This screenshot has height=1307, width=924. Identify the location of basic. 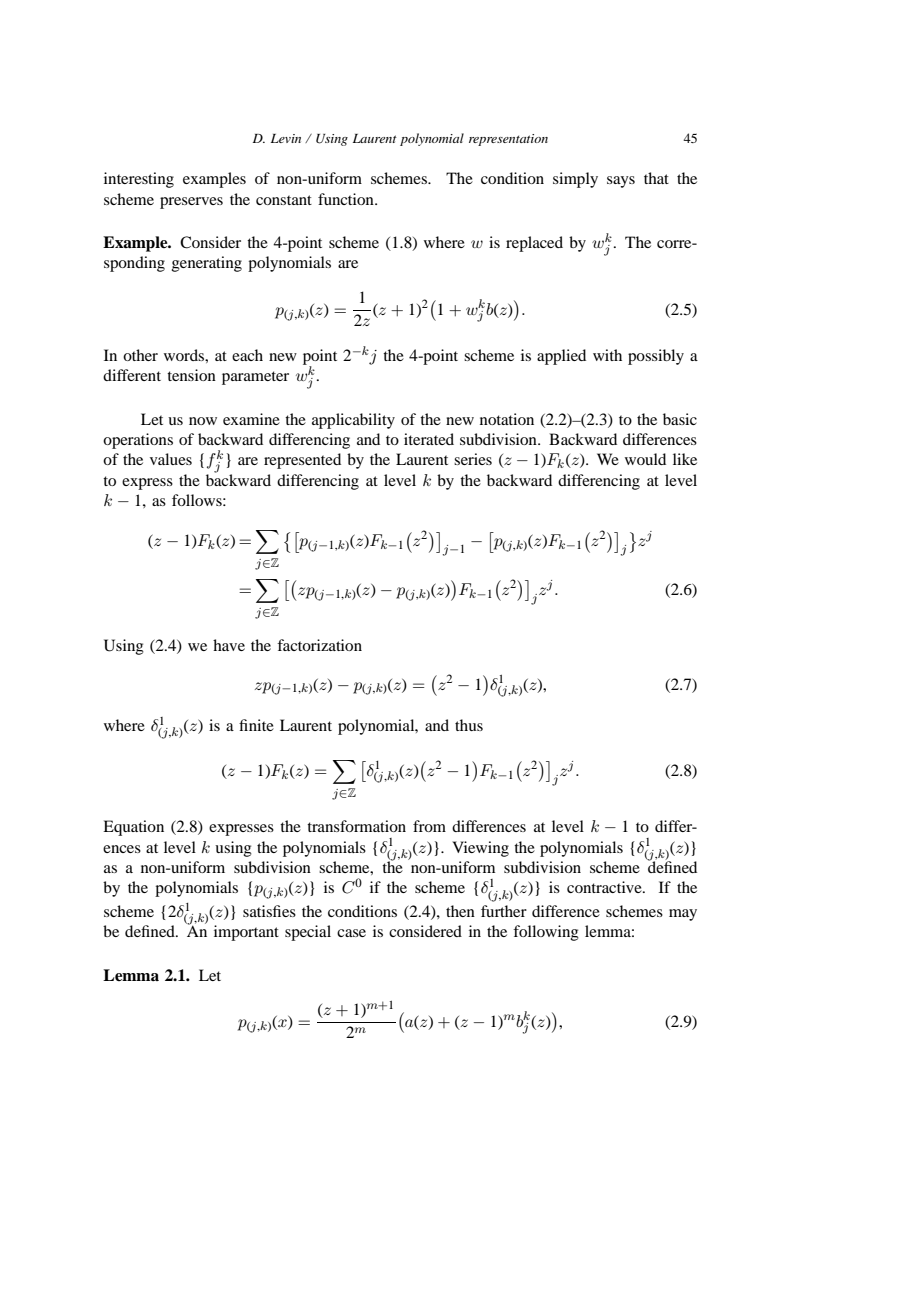
(680, 419).
